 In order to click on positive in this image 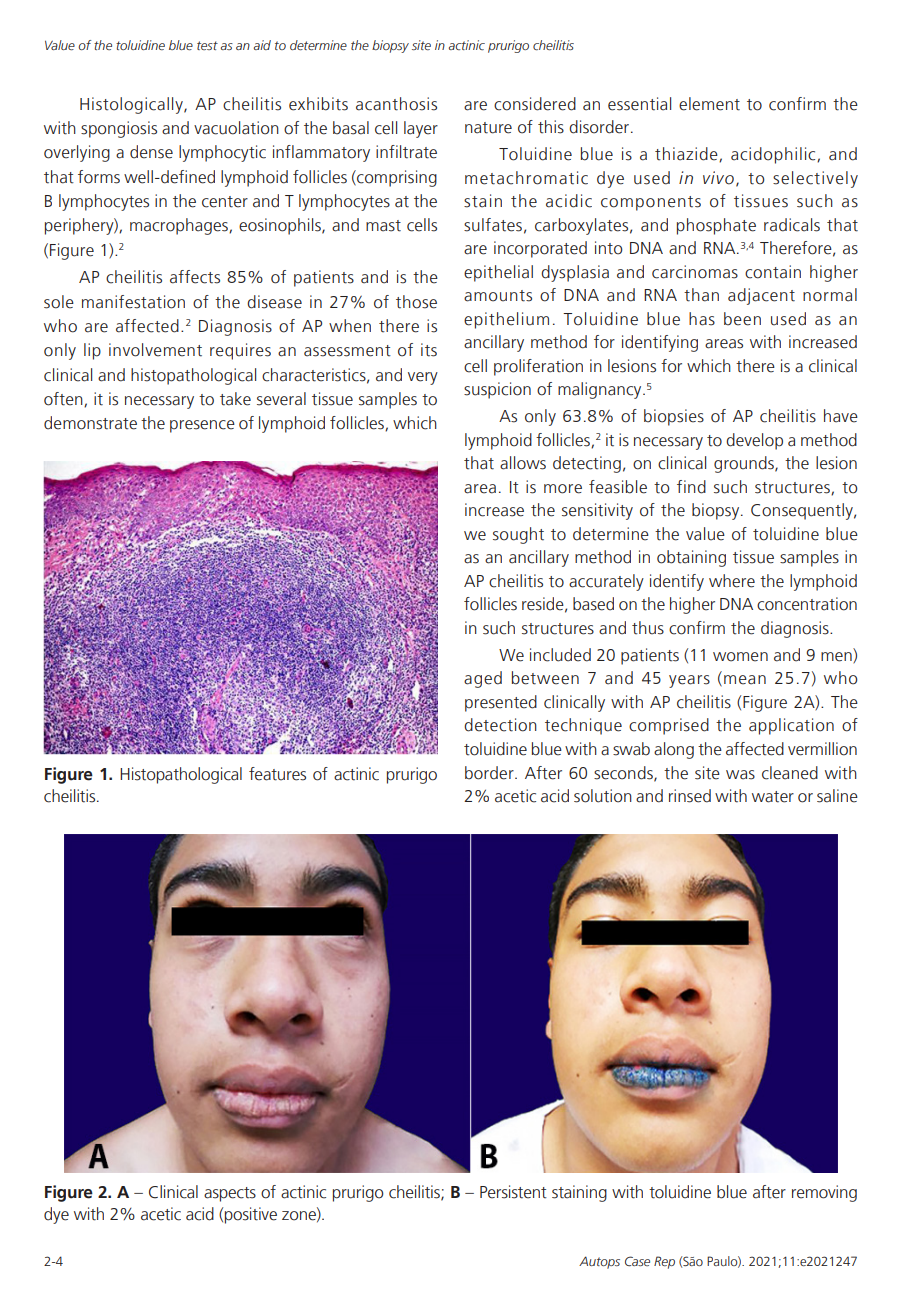, I will do `click(251, 1215)`.
